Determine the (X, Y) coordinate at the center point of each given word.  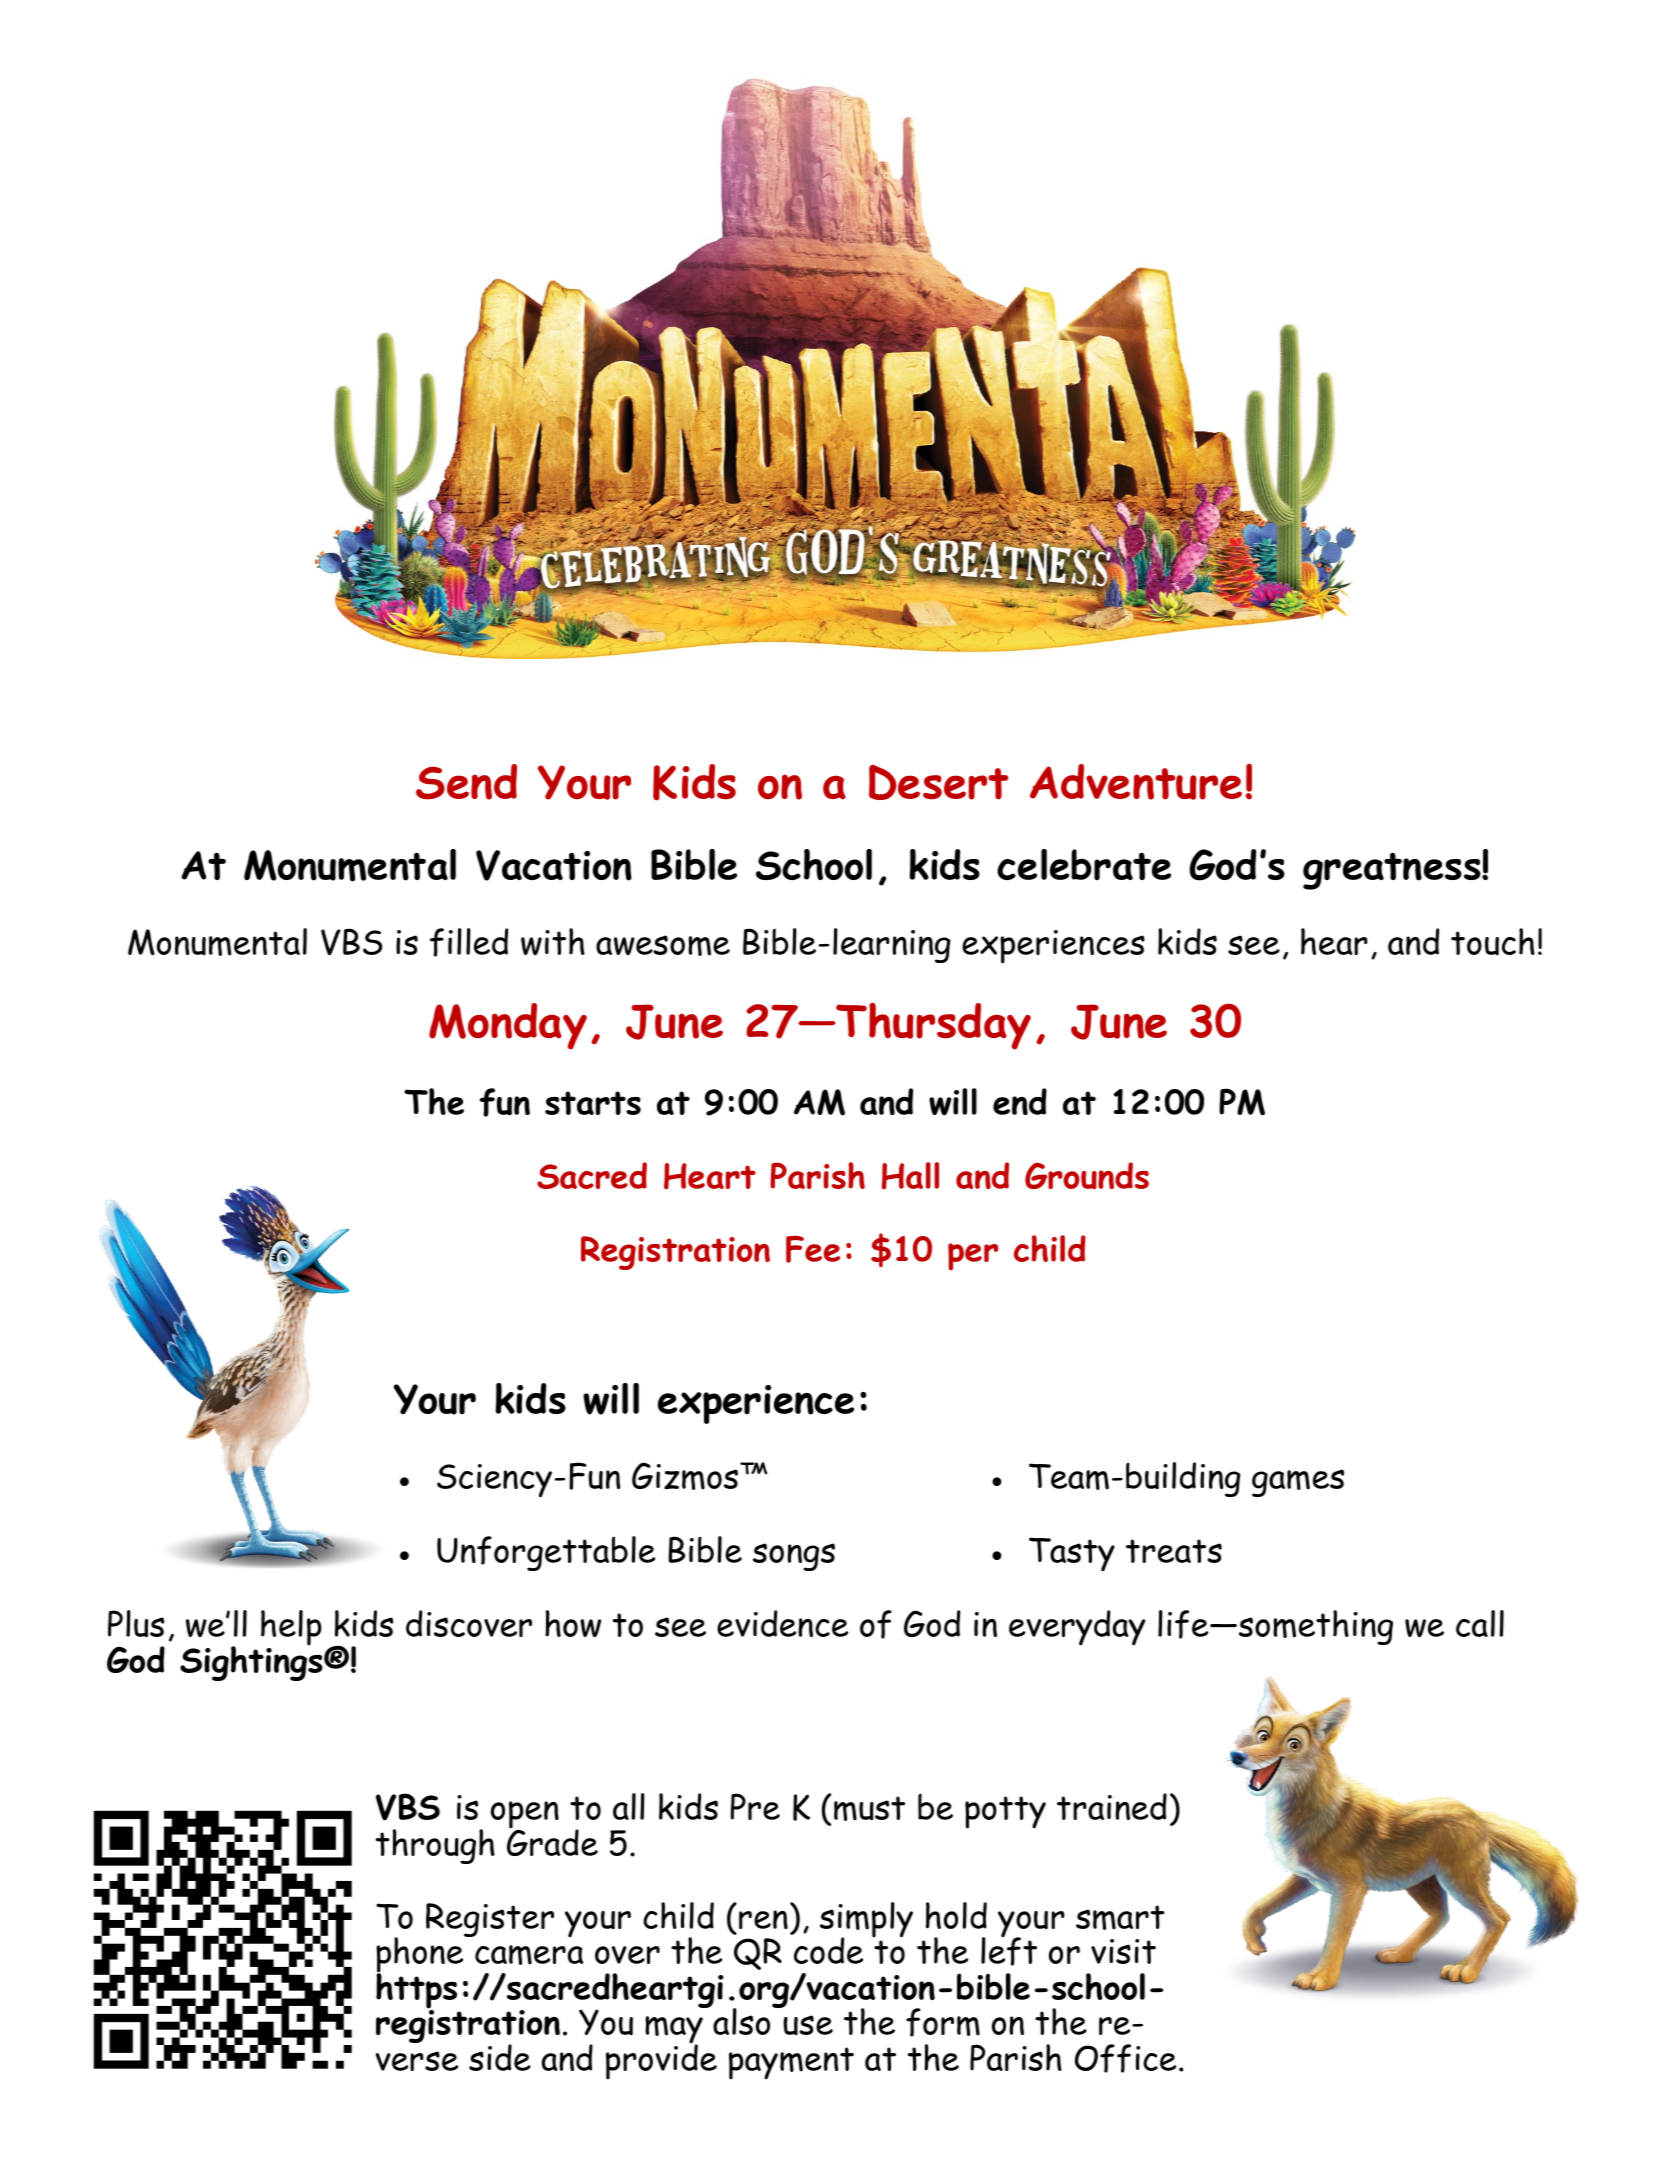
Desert (938, 782)
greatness (1393, 871)
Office (1125, 2058)
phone (421, 1955)
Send (466, 782)
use (808, 2025)
